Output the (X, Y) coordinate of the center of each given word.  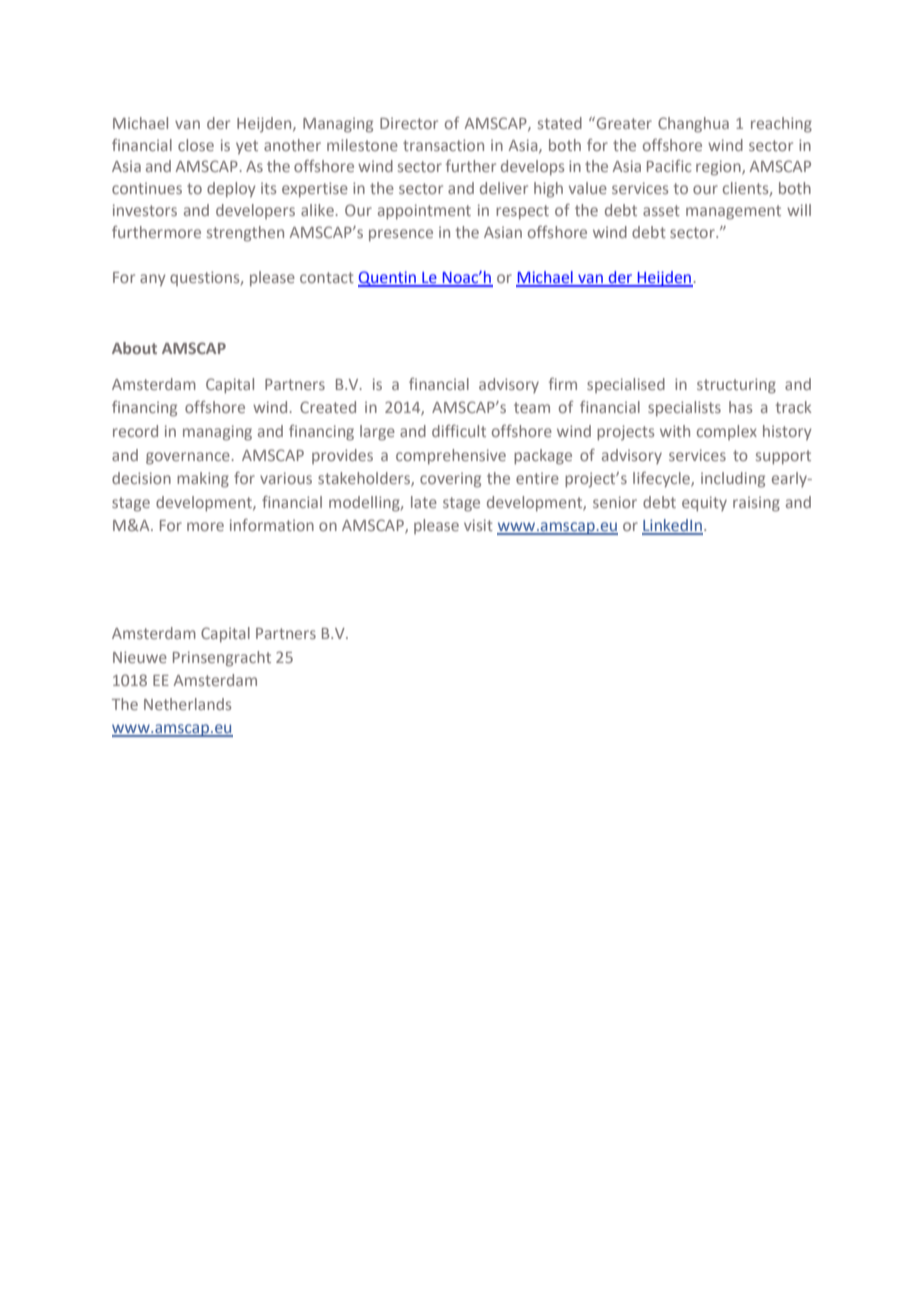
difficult (459, 431)
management (733, 212)
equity (704, 503)
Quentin (388, 279)
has (740, 407)
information (272, 525)
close (196, 145)
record (135, 431)
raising (756, 504)
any (153, 280)
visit (478, 525)
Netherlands (187, 704)
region (719, 168)
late (424, 502)
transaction (443, 145)
